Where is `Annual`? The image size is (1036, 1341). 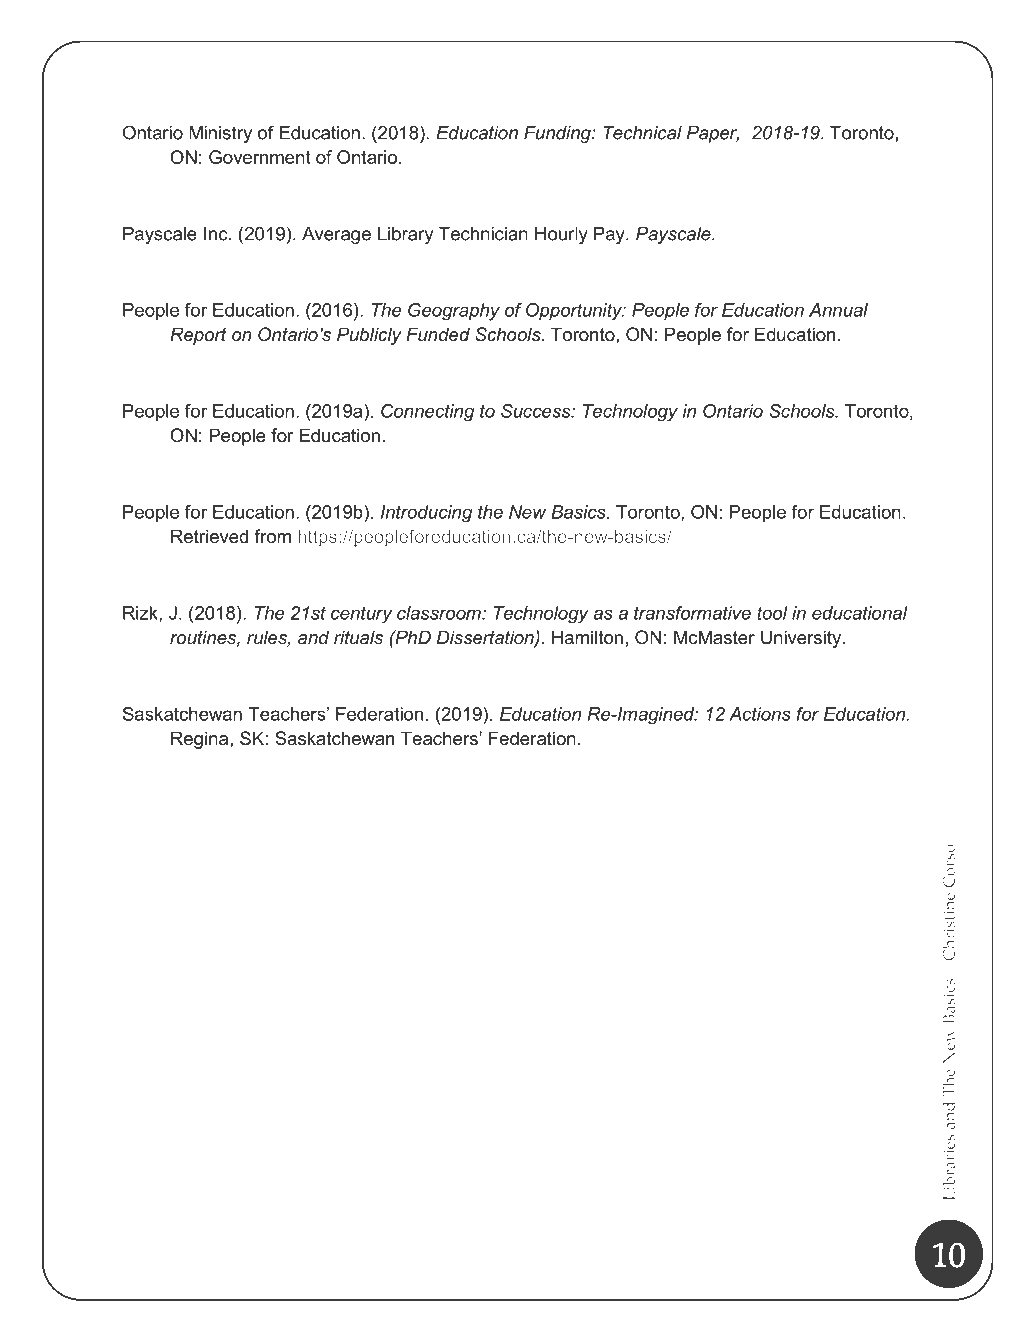 Annual is located at coordinates (838, 310).
